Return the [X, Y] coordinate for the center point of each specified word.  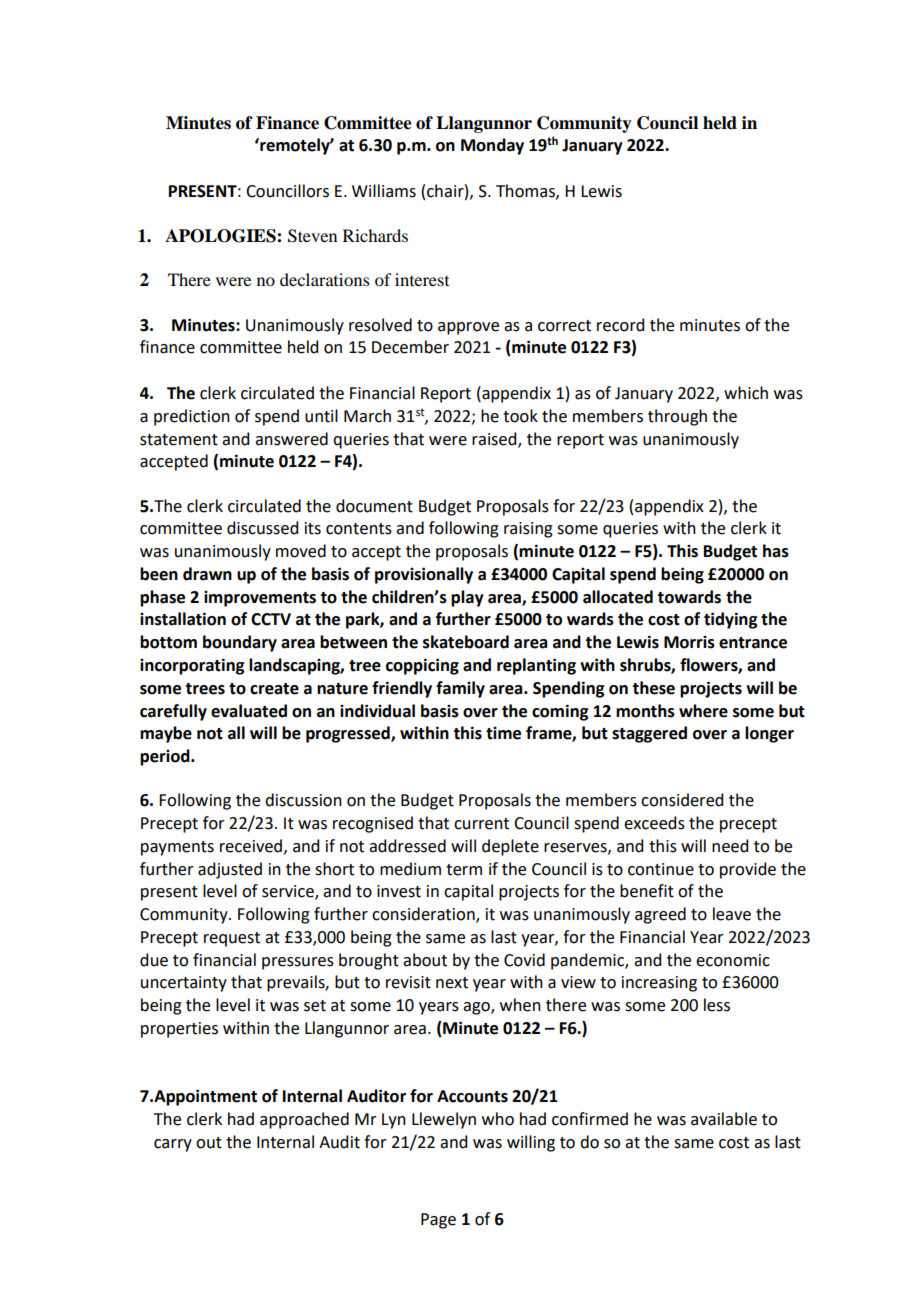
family [460, 689]
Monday [492, 146]
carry [173, 1145]
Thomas [526, 191]
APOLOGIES [221, 236]
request [232, 939]
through [677, 417]
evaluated [249, 711]
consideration [424, 915]
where [703, 711]
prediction [192, 417]
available [724, 1119]
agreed [660, 915]
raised [495, 439]
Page [438, 1221]
